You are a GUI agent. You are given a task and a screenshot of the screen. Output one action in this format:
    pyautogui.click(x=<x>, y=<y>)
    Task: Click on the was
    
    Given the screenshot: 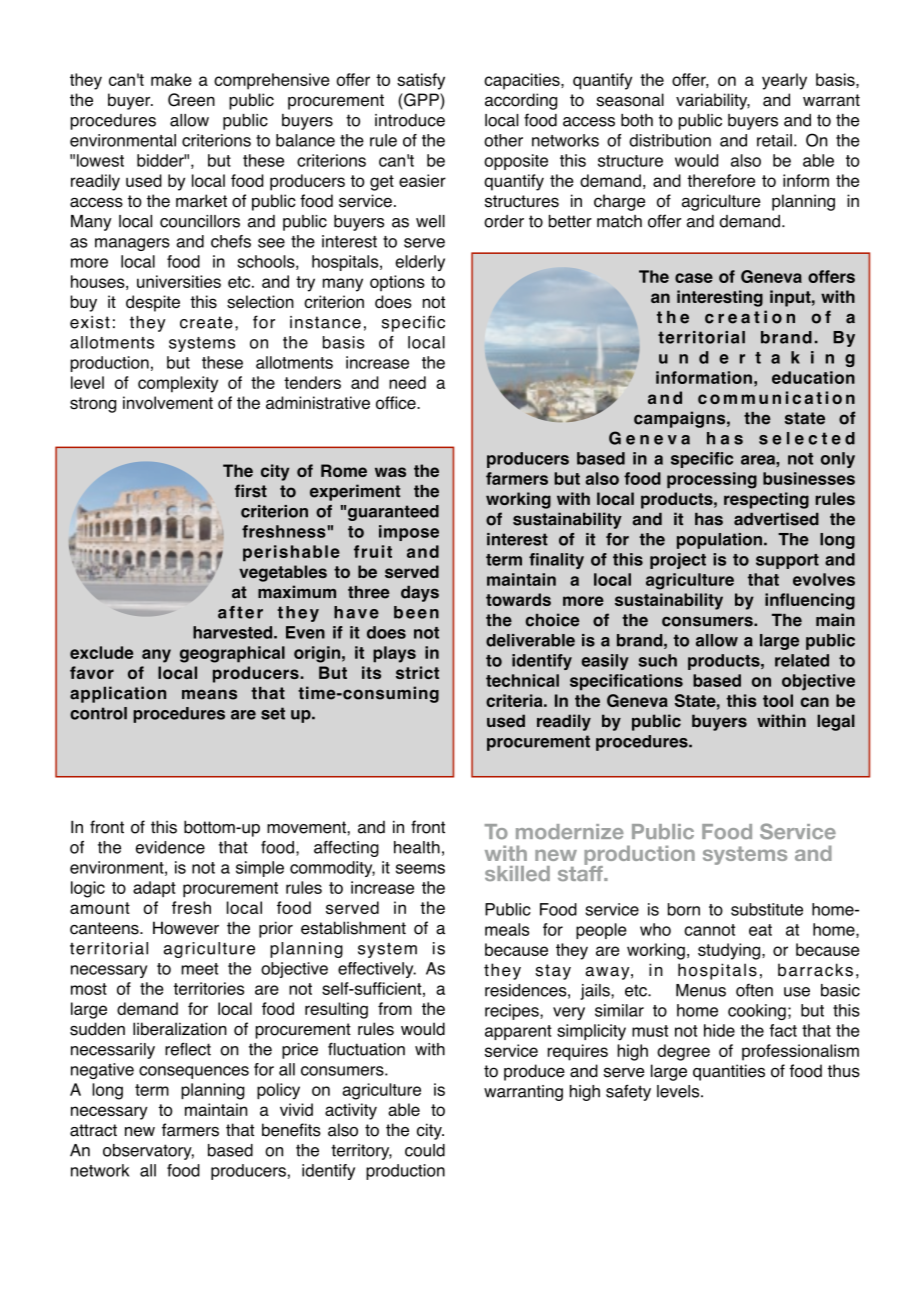 What is the action you would take?
    pyautogui.click(x=390, y=472)
